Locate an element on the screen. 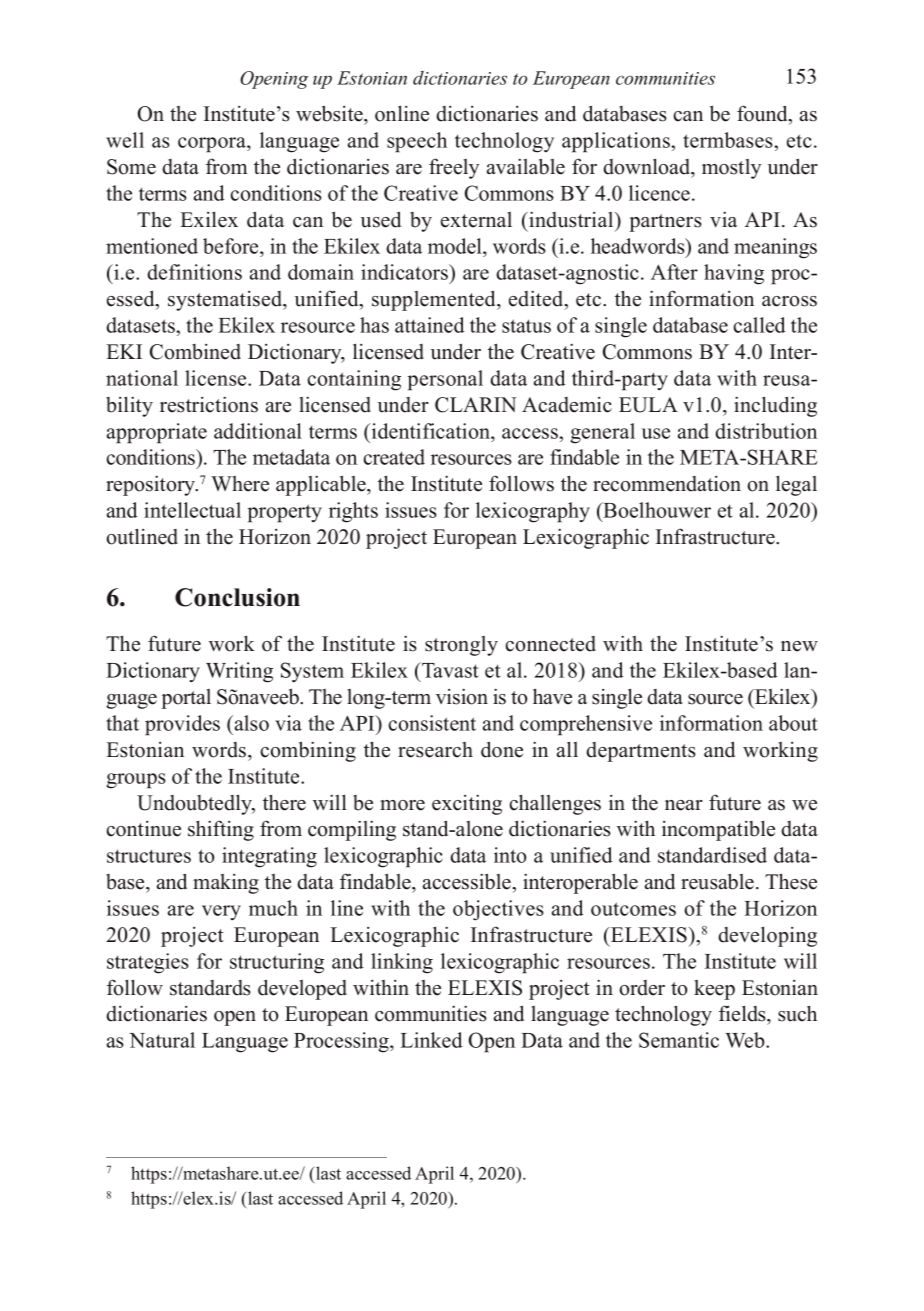  freely is located at coordinates (454, 168).
